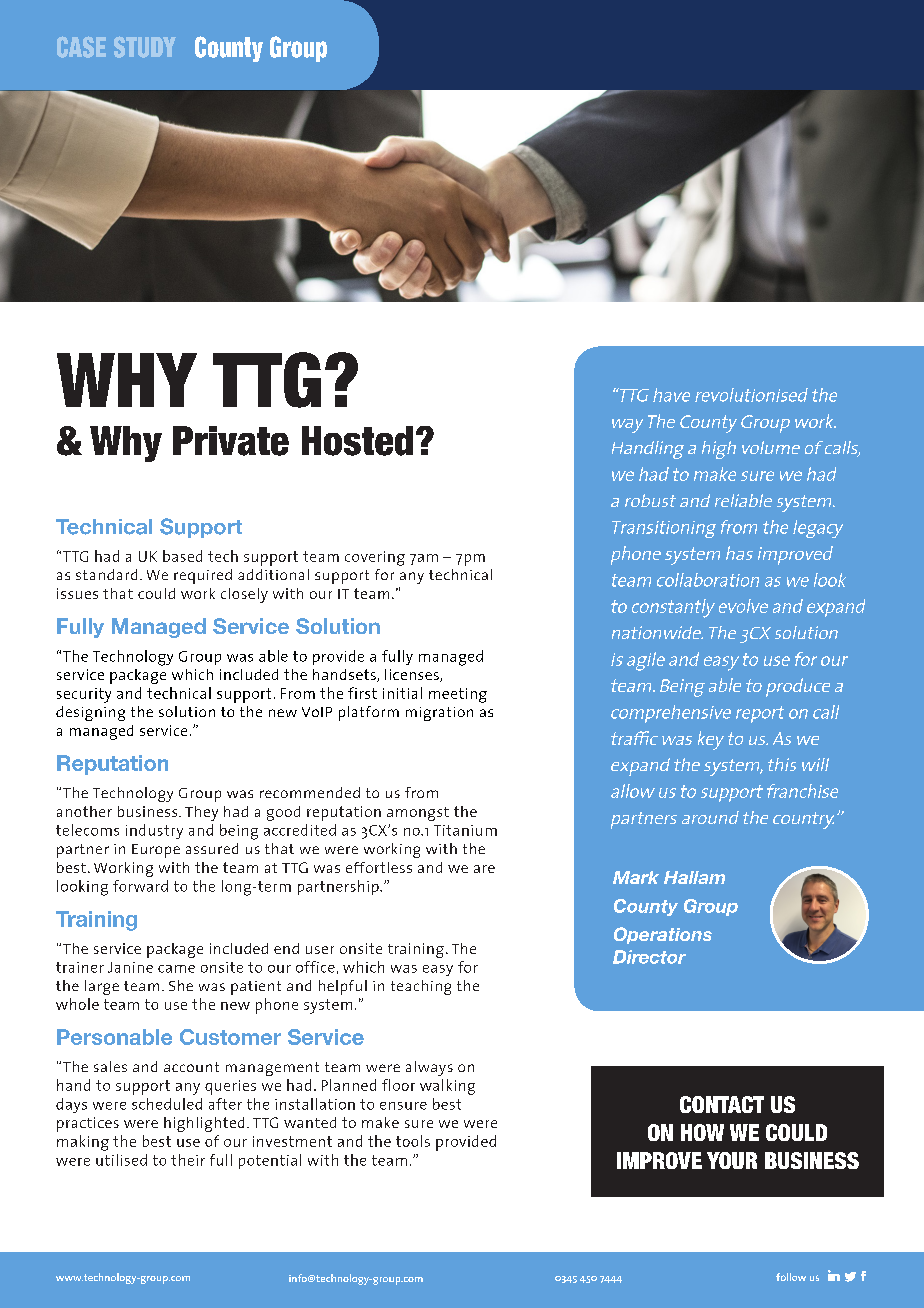 This screenshot has width=924, height=1308. What do you see at coordinates (188, 1160) in the screenshot?
I see `their` at bounding box center [188, 1160].
